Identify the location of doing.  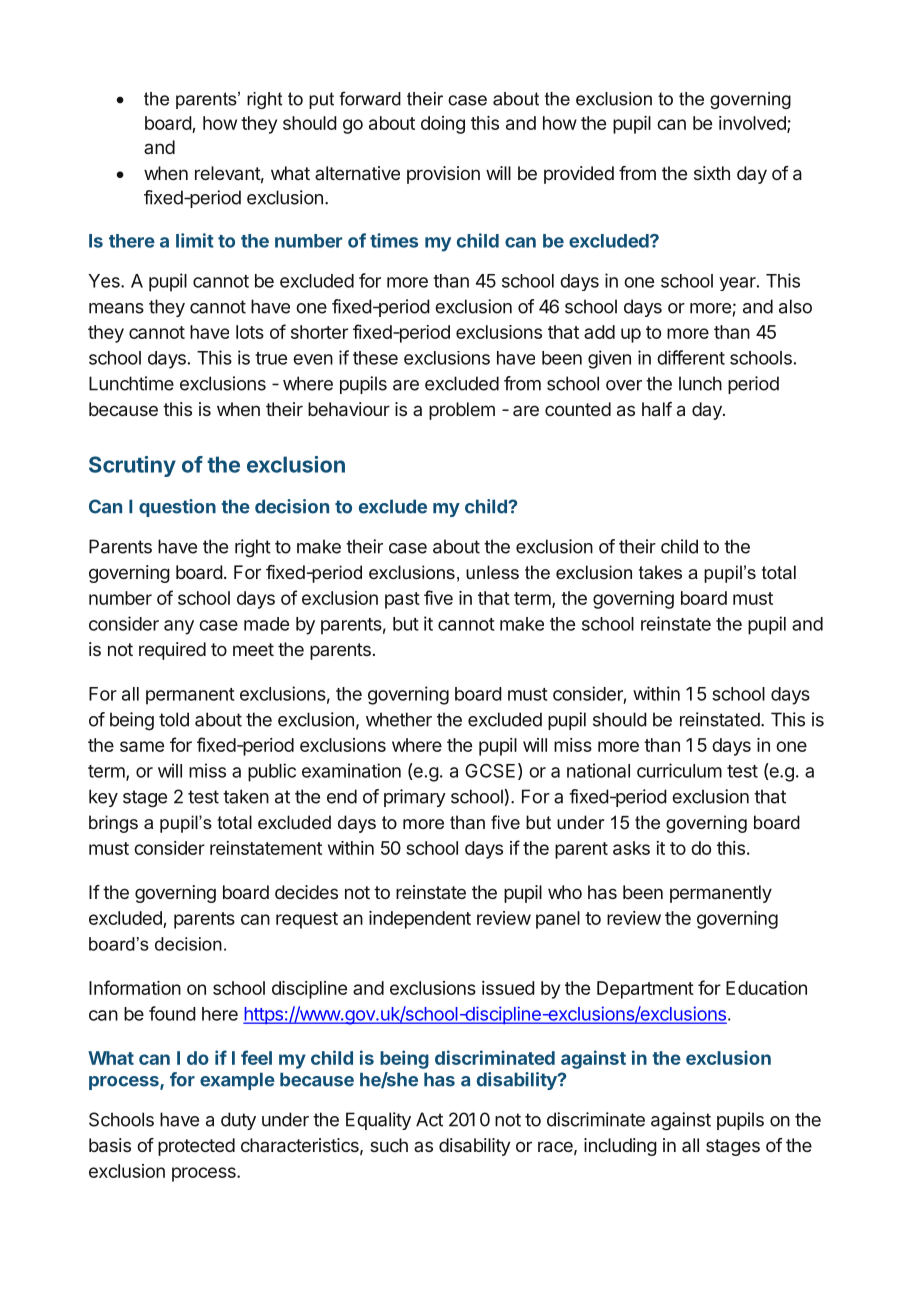
(443, 125).
